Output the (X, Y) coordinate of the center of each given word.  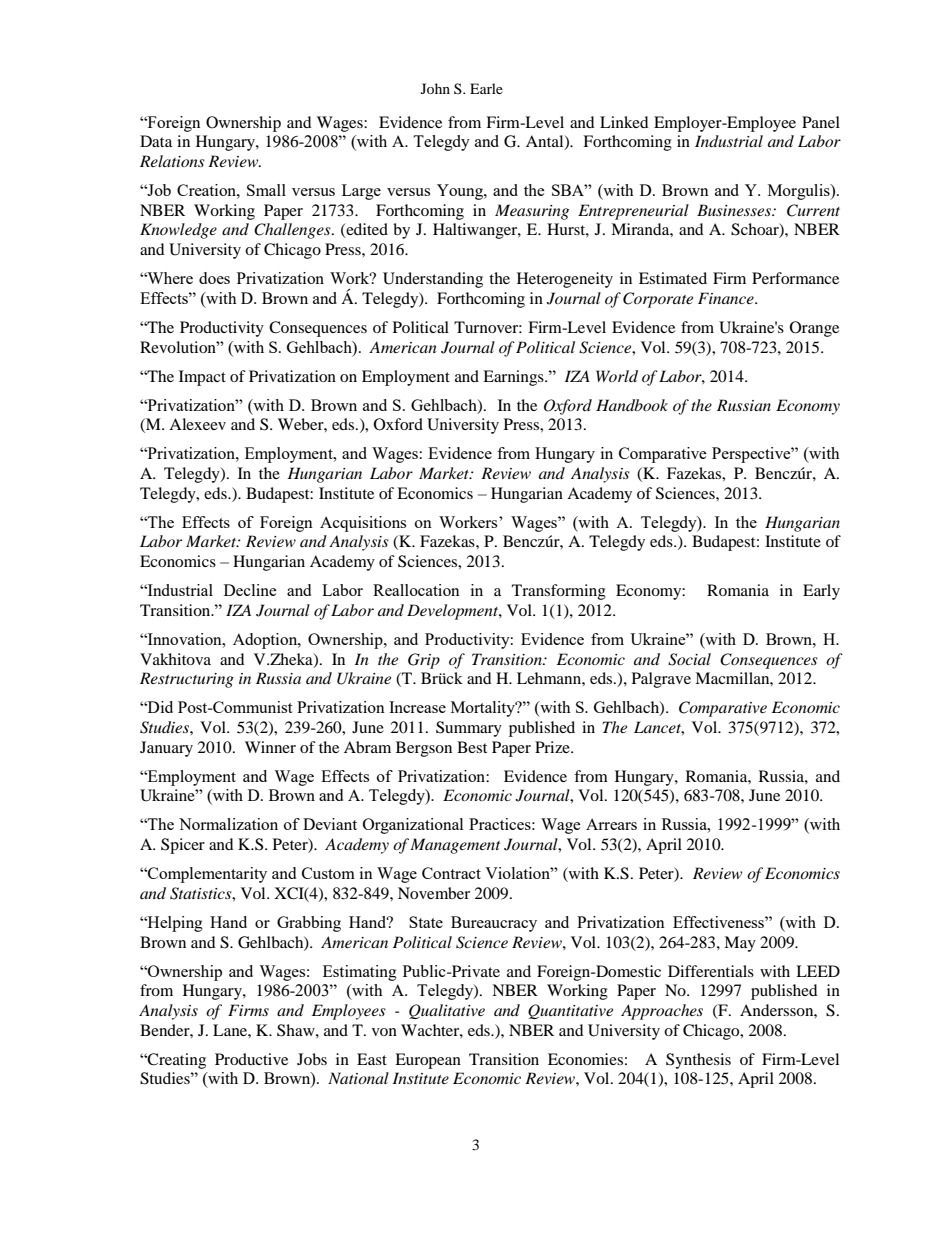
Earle (486, 88)
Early (821, 592)
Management (455, 846)
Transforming (559, 592)
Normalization (228, 824)
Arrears (611, 824)
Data (156, 141)
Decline (250, 590)
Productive (251, 1059)
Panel (821, 122)
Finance (727, 298)
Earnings (514, 378)
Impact (202, 378)
